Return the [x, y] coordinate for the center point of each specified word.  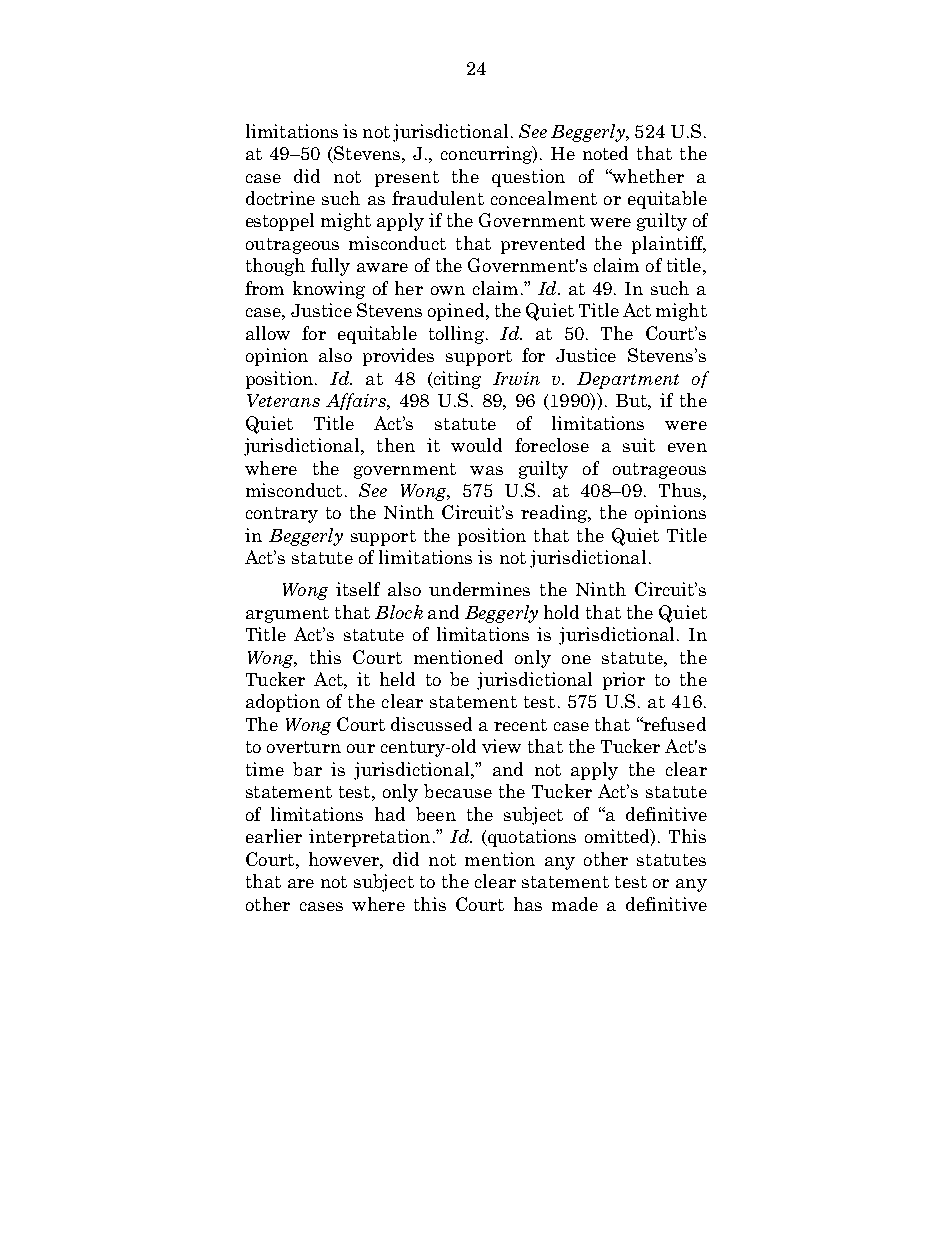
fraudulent [438, 198]
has [528, 904]
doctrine [280, 198]
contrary [282, 515]
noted [605, 153]
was [486, 470]
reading [555, 514]
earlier [274, 836]
